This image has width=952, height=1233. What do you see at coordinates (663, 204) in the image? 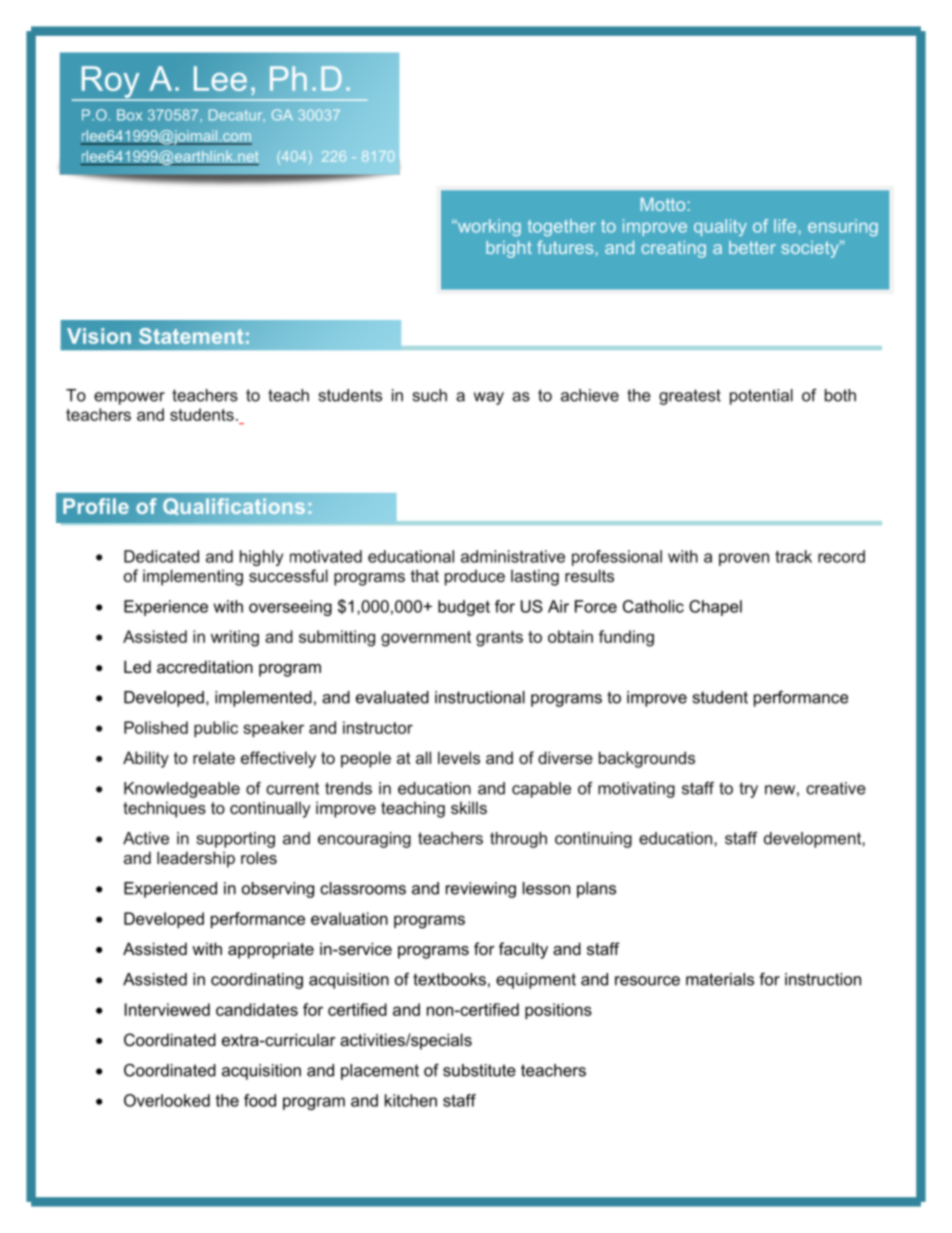
I see `Motto` at bounding box center [663, 204].
